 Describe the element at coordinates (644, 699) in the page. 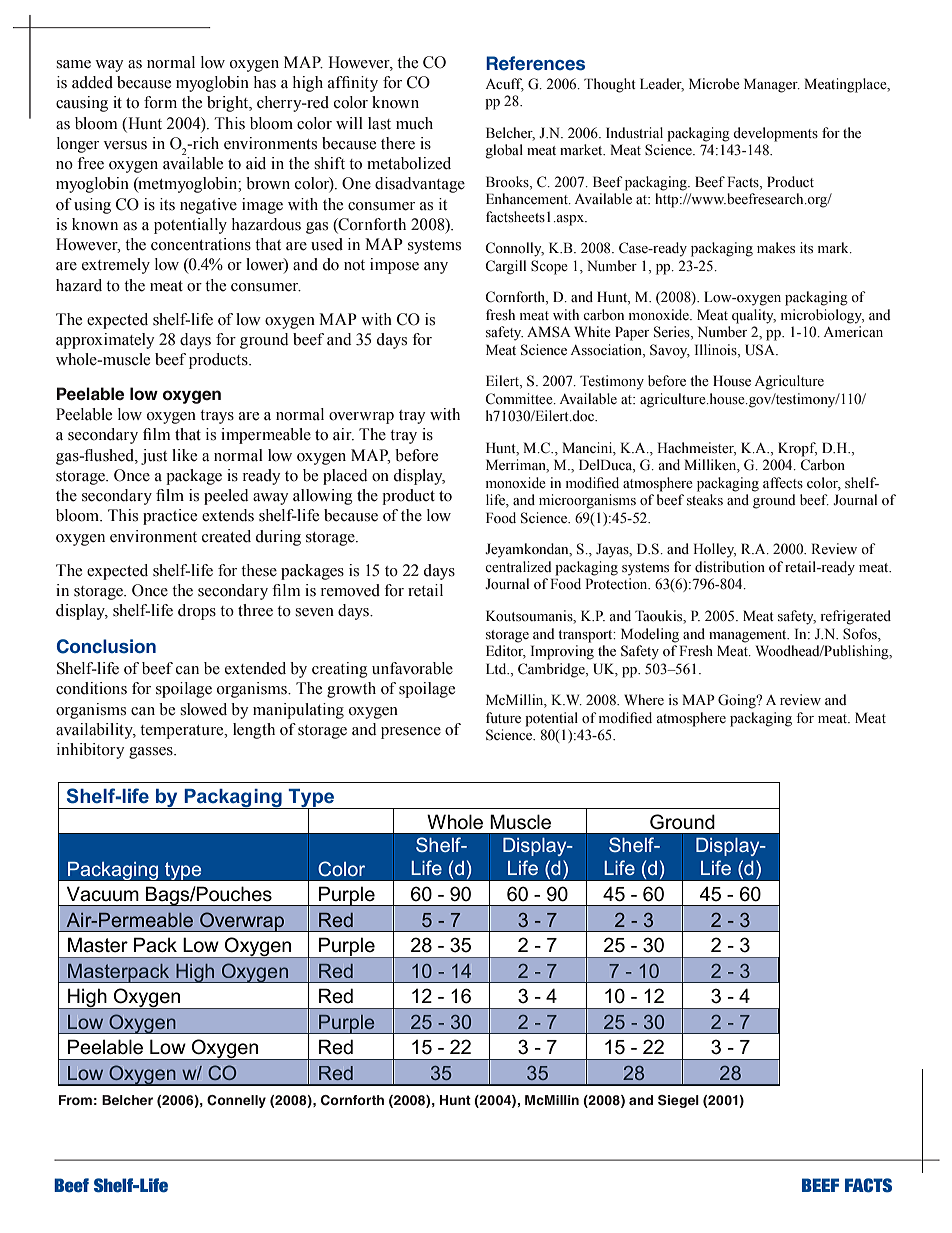

I see `Where` at that location.
